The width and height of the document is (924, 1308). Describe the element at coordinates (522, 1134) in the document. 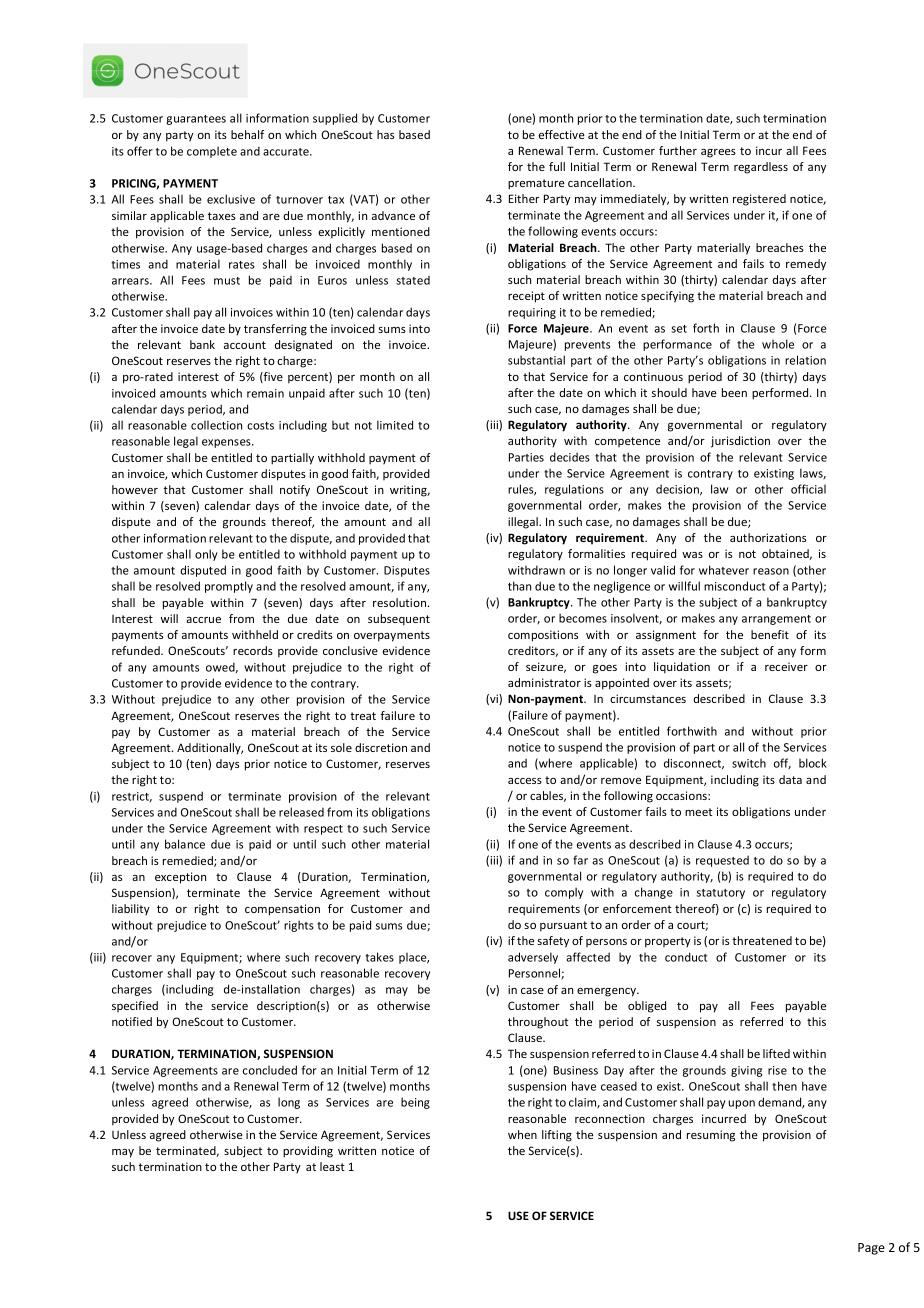

I see `when` at that location.
